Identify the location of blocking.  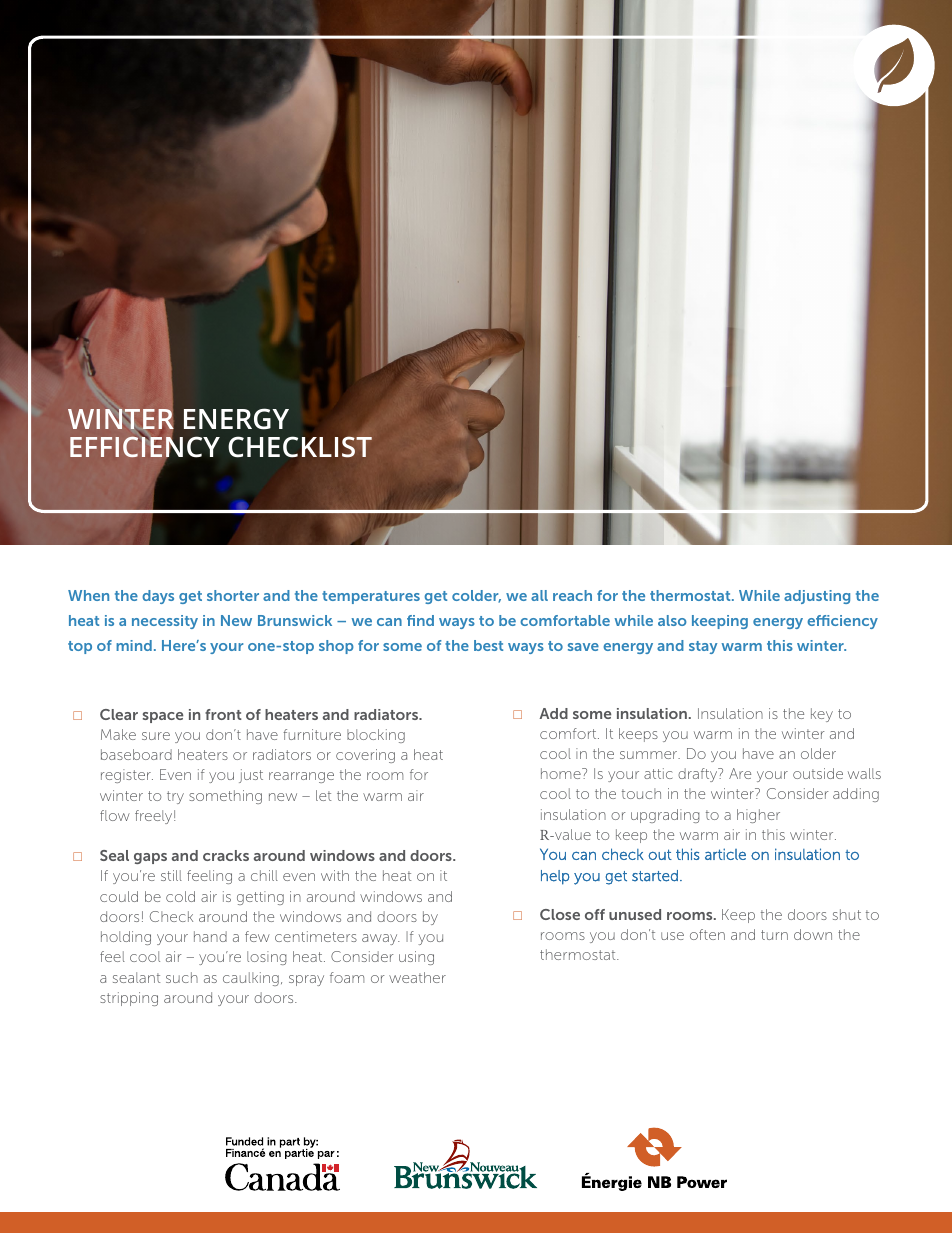
(376, 736).
